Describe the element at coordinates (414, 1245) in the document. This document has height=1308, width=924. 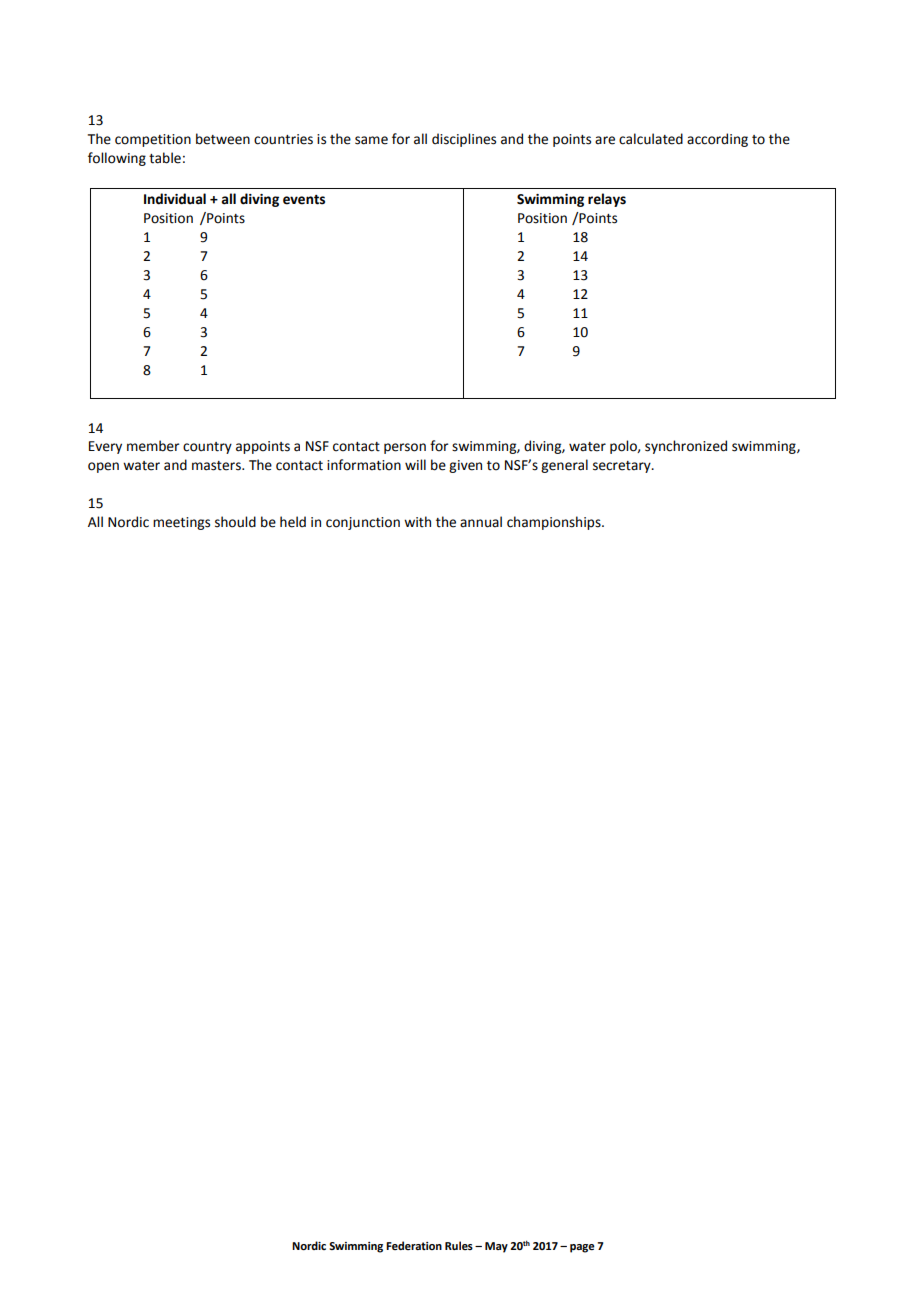
I see `Federation` at that location.
